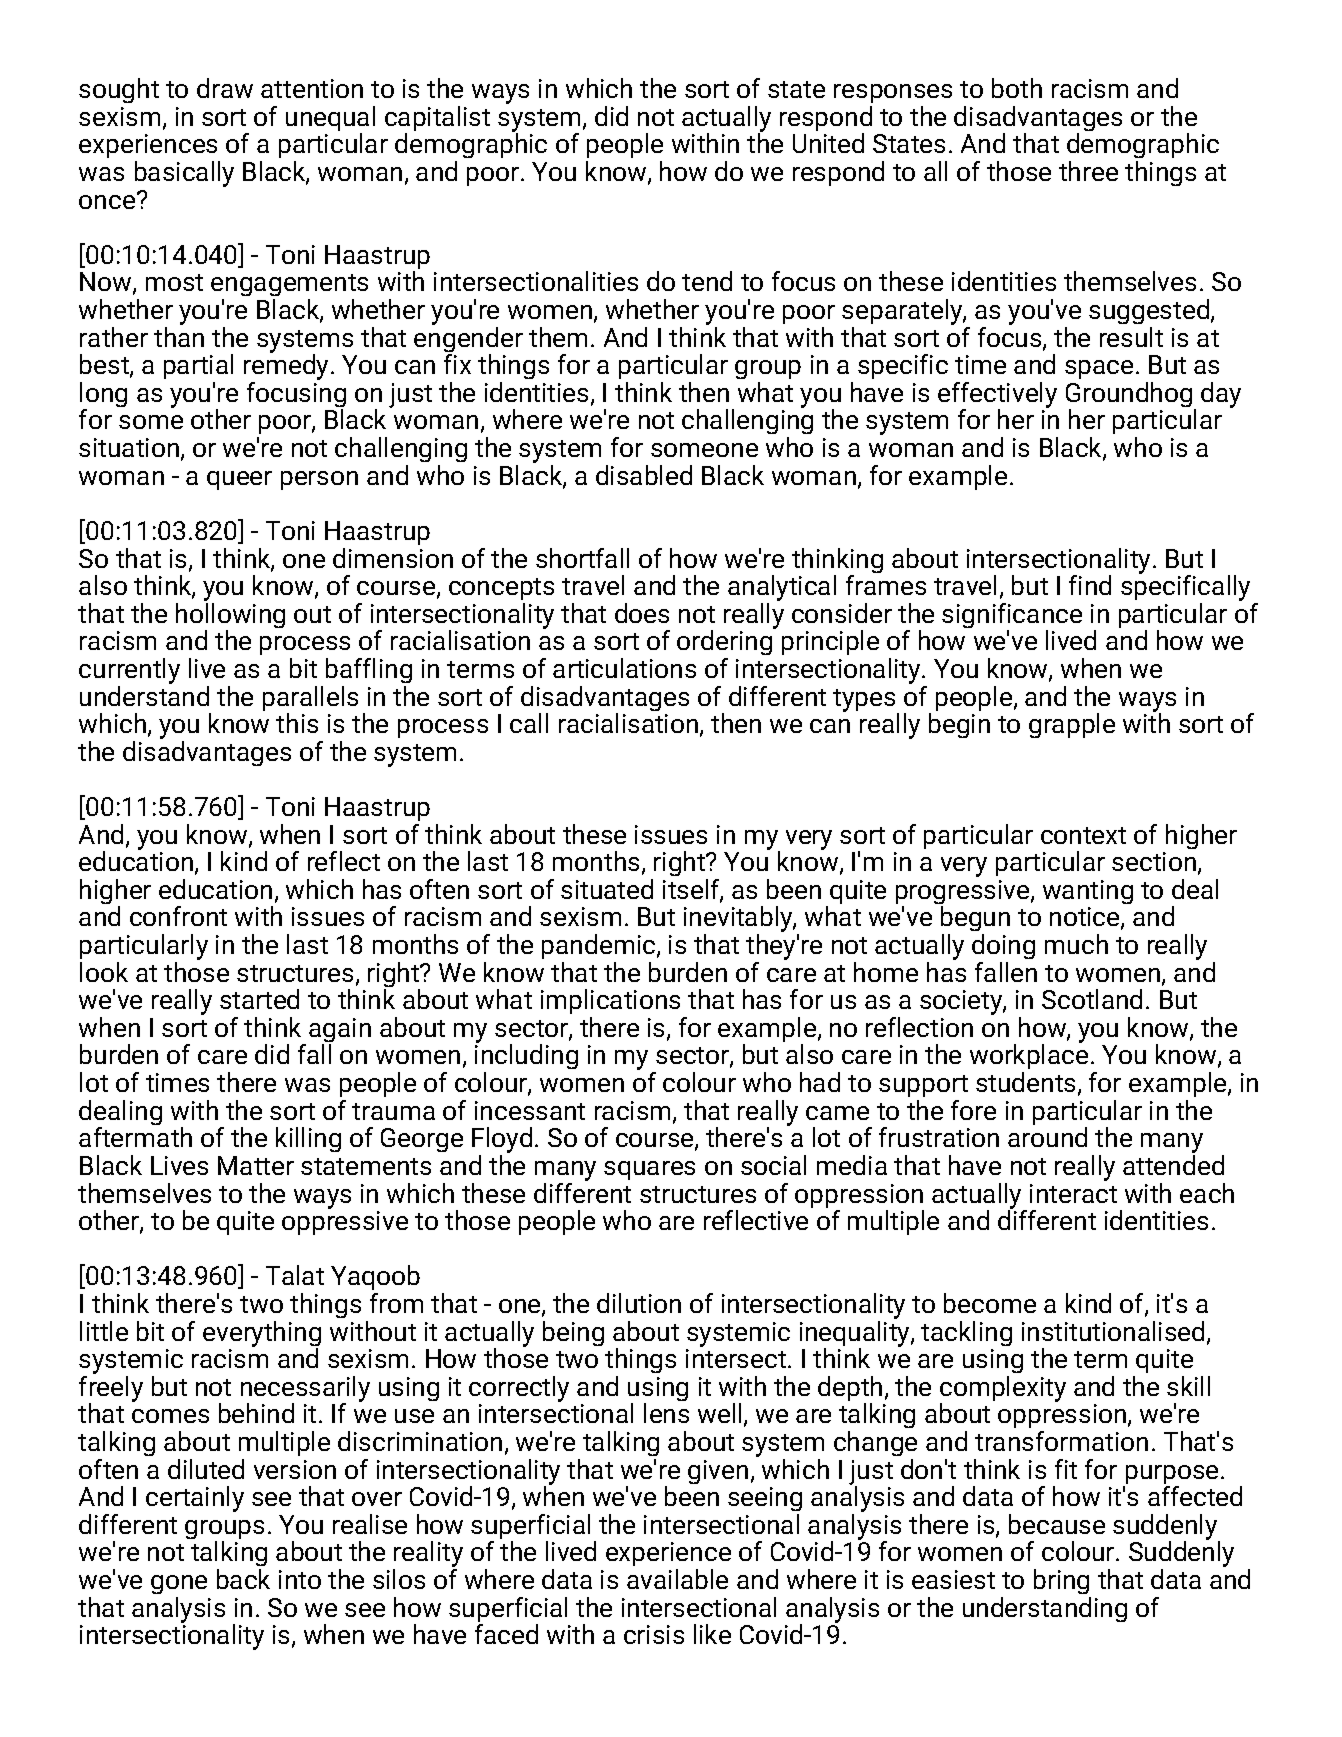 The image size is (1342, 1737). I want to click on available, so click(677, 1579).
